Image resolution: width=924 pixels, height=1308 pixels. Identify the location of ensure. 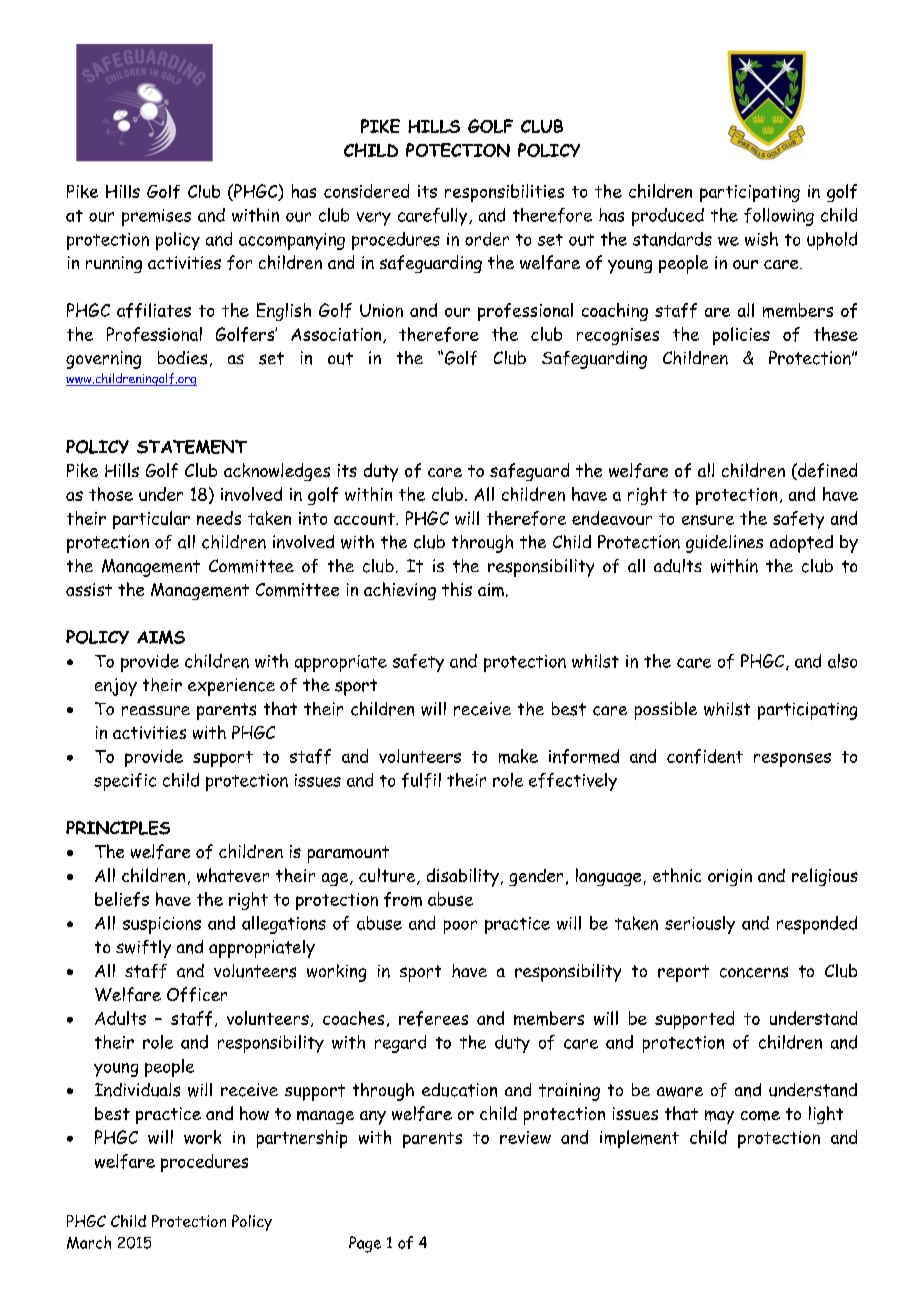
(708, 520).
